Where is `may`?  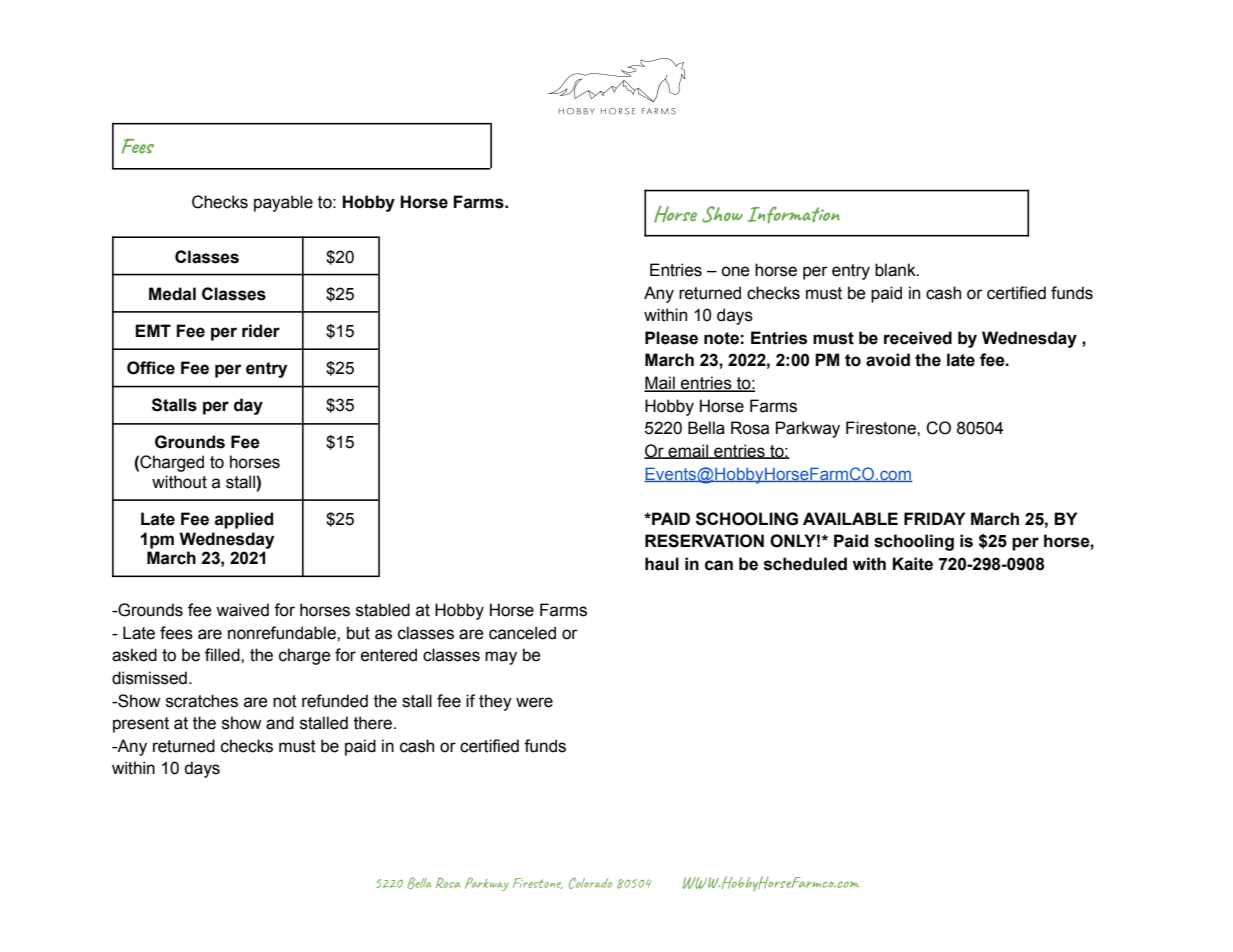
may is located at coordinates (501, 658).
